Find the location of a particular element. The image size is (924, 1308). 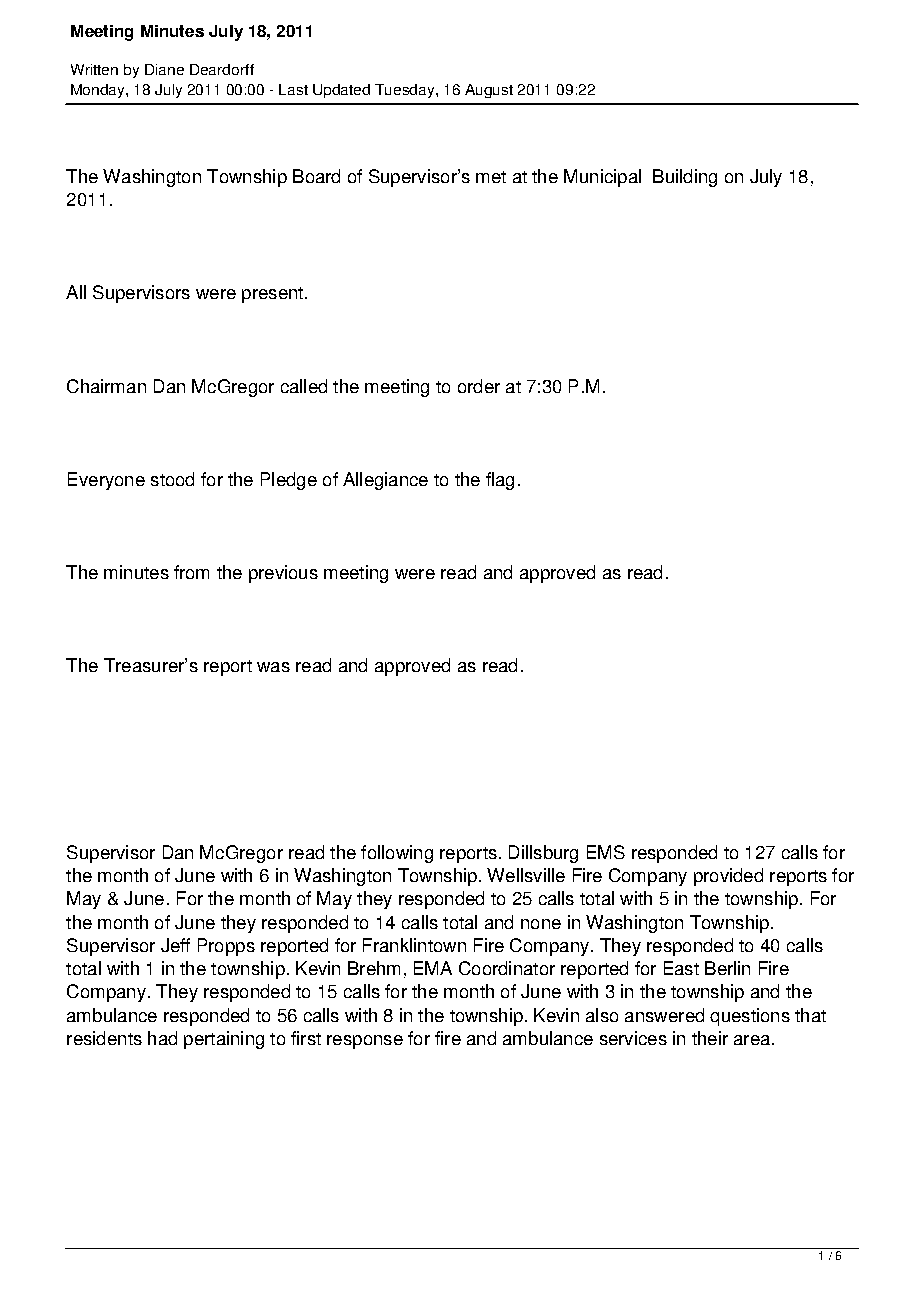

Building is located at coordinates (685, 178).
